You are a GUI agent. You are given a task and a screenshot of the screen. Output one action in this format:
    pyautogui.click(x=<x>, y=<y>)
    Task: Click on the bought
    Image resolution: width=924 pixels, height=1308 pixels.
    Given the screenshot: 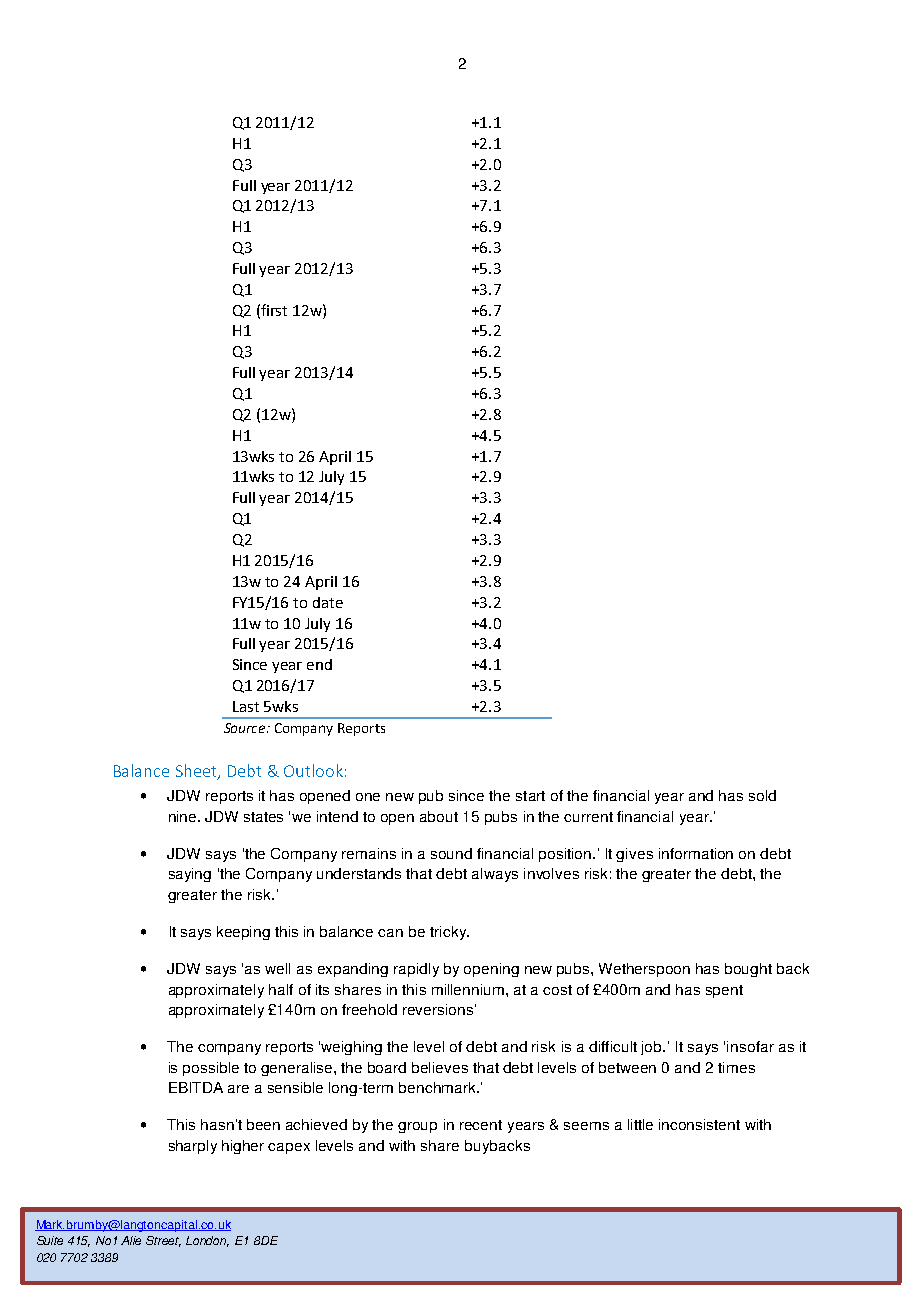 What is the action you would take?
    pyautogui.click(x=748, y=970)
